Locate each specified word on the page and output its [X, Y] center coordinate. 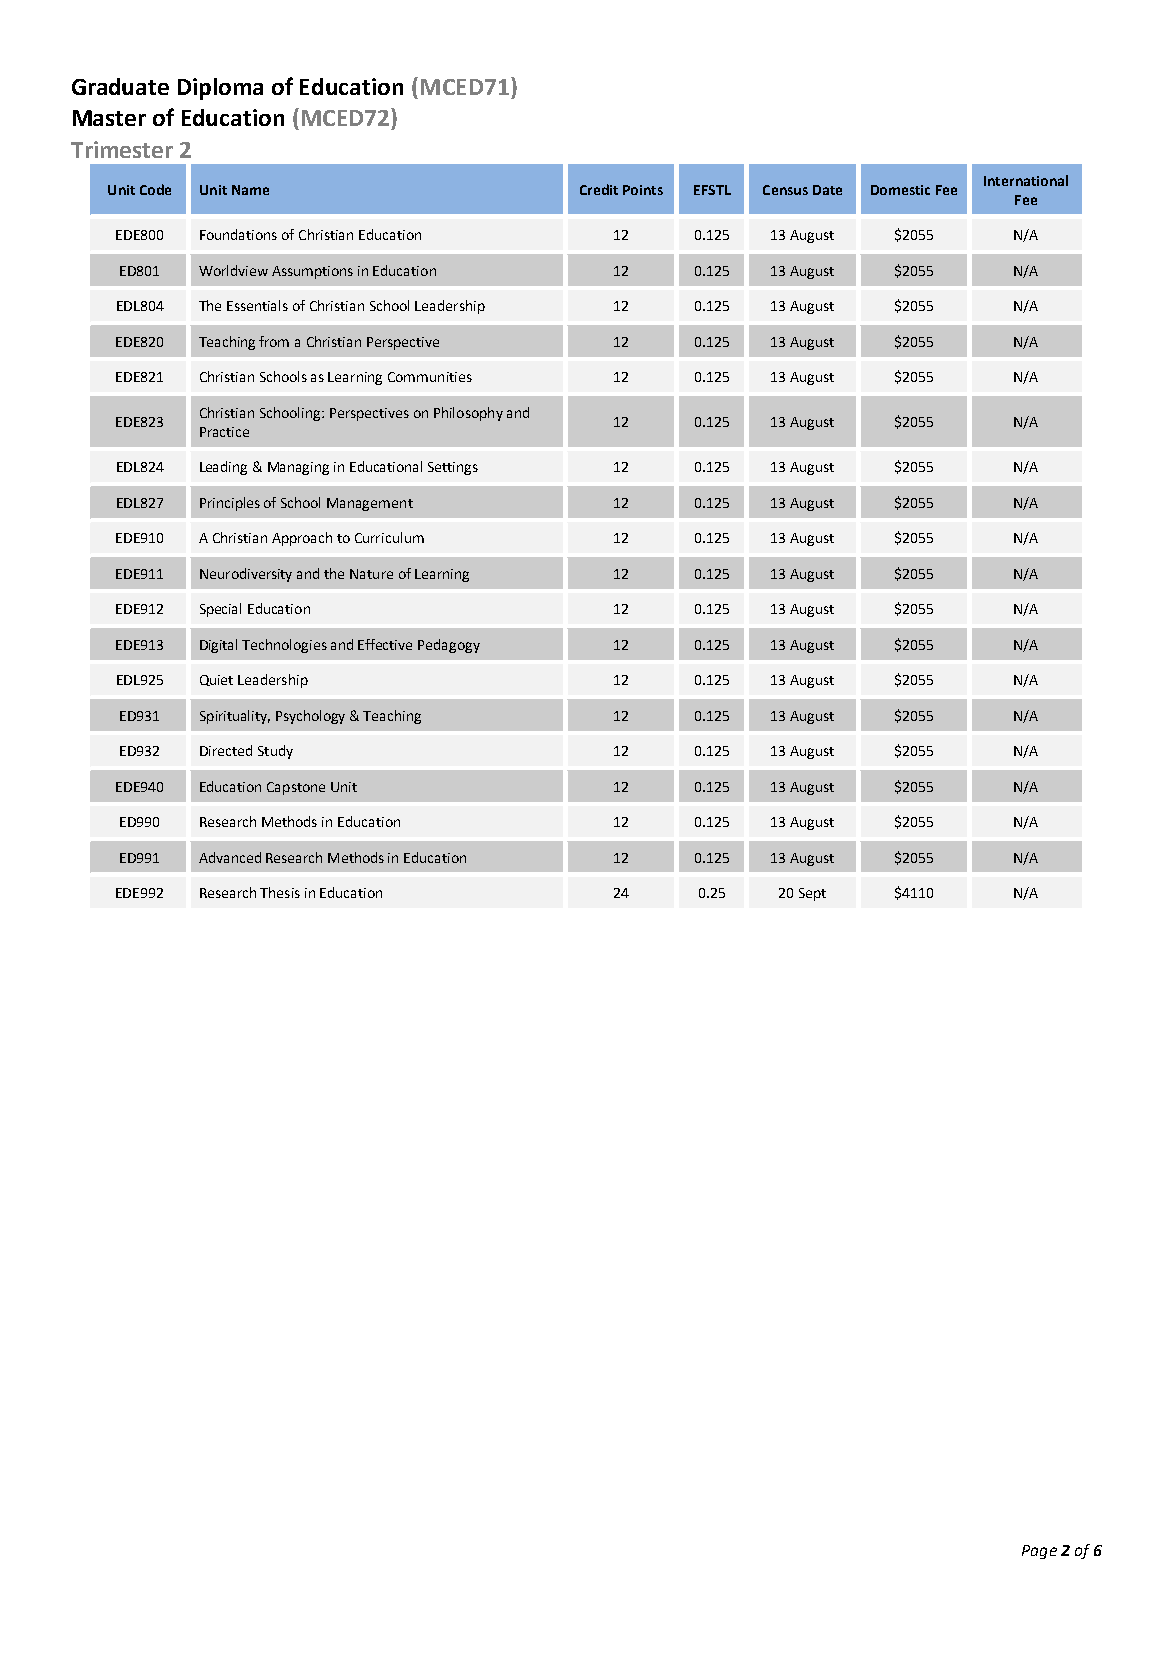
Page [1039, 1552]
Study [275, 752]
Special [220, 610]
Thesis [280, 892]
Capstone [296, 788]
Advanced [230, 857]
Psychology [310, 717]
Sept [812, 894]
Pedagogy [449, 646]
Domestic [900, 190]
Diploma [220, 89]
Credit [599, 189]
